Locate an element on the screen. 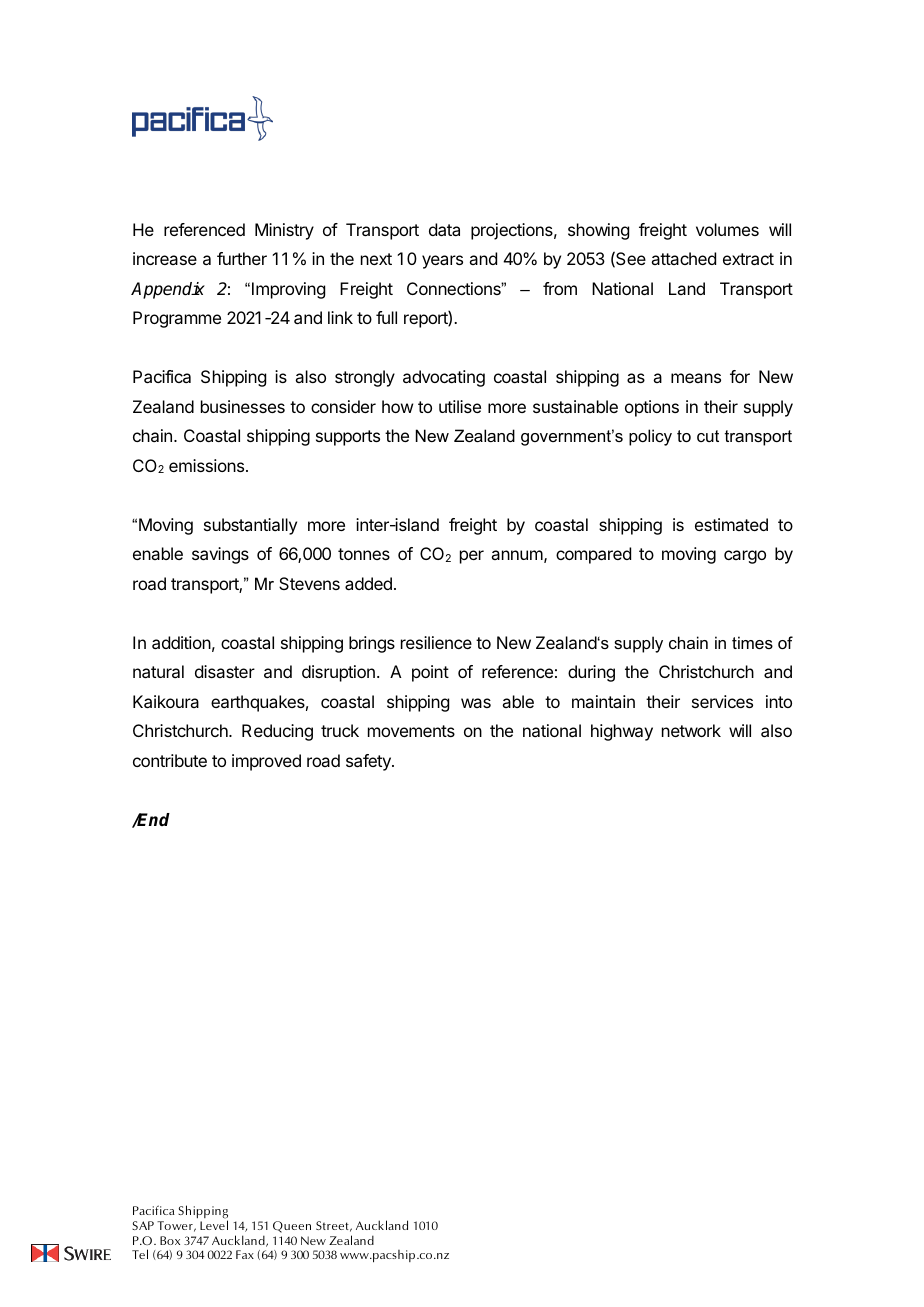 This screenshot has height=1307, width=924. attached is located at coordinates (683, 258).
